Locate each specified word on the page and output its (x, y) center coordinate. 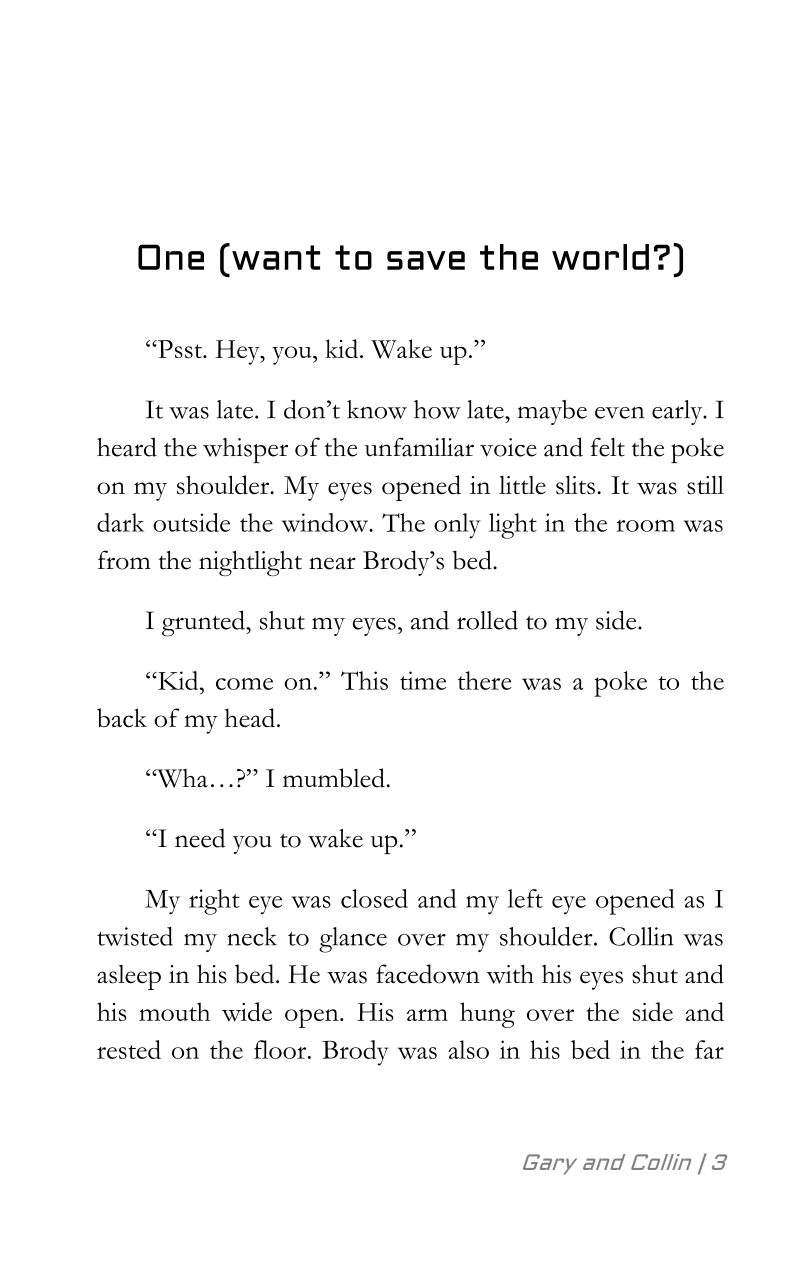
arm (427, 1015)
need (200, 838)
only (457, 526)
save (426, 260)
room (645, 526)
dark (121, 522)
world (600, 257)
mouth (174, 1011)
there (485, 680)
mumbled (334, 778)
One (171, 257)
